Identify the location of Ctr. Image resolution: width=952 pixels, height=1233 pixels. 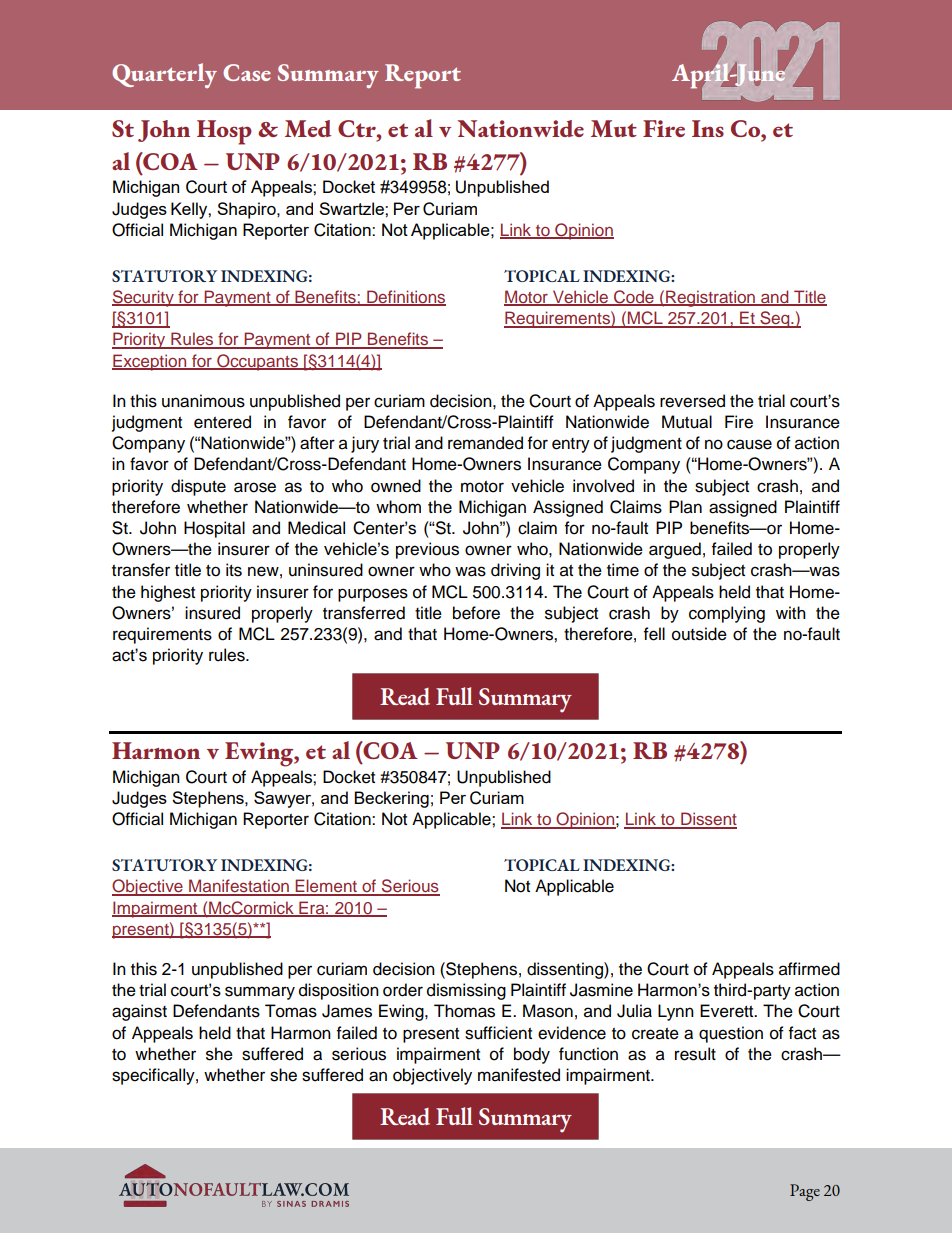
(358, 128).
